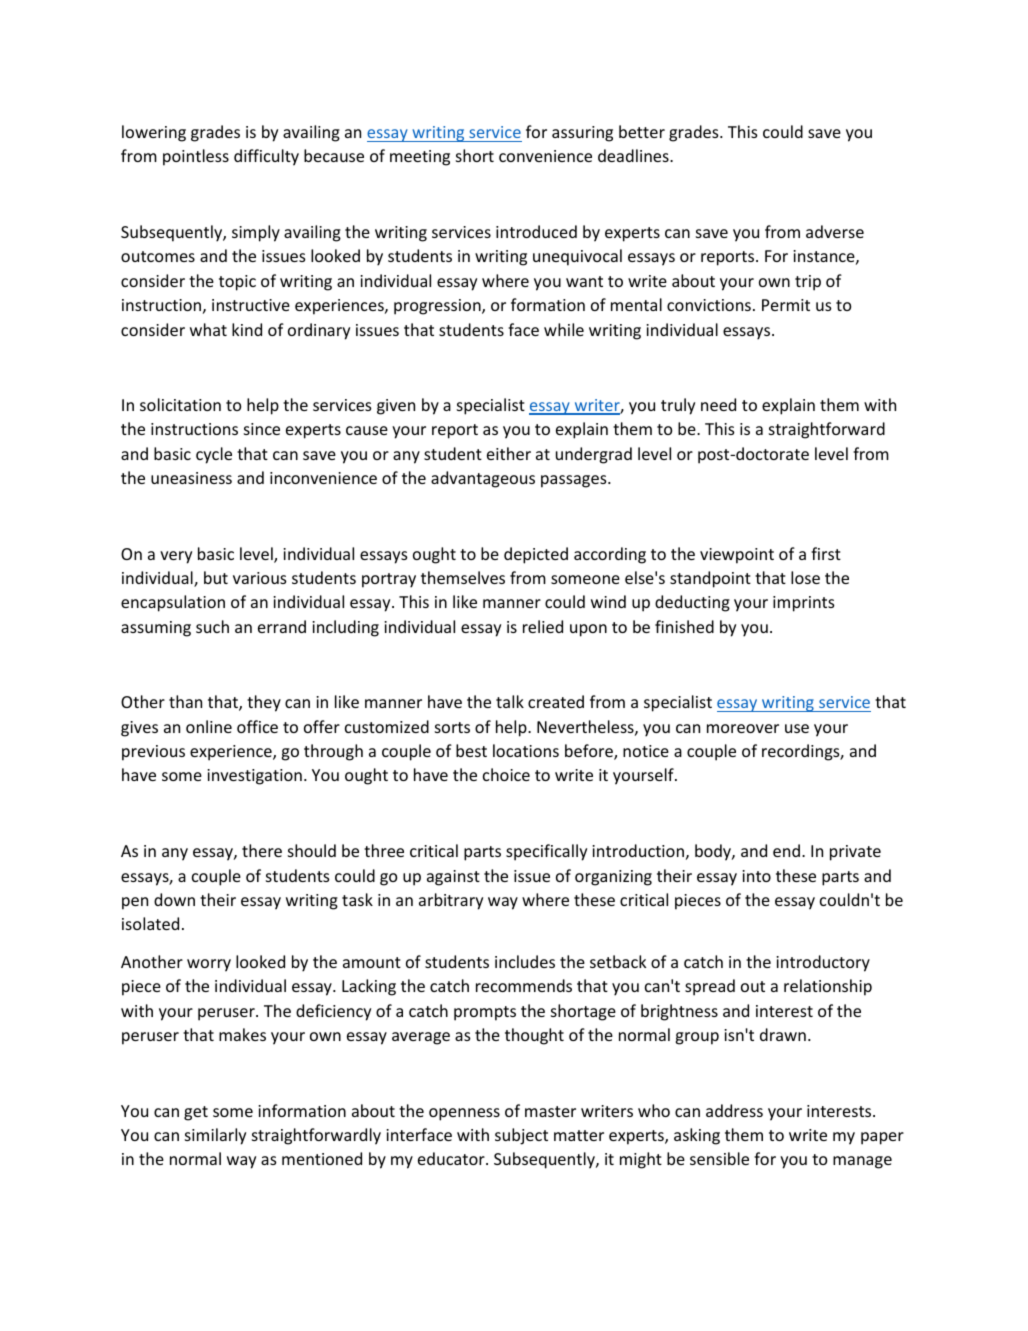 The height and width of the screenshot is (1331, 1028). What do you see at coordinates (826, 553) in the screenshot?
I see `first` at bounding box center [826, 553].
